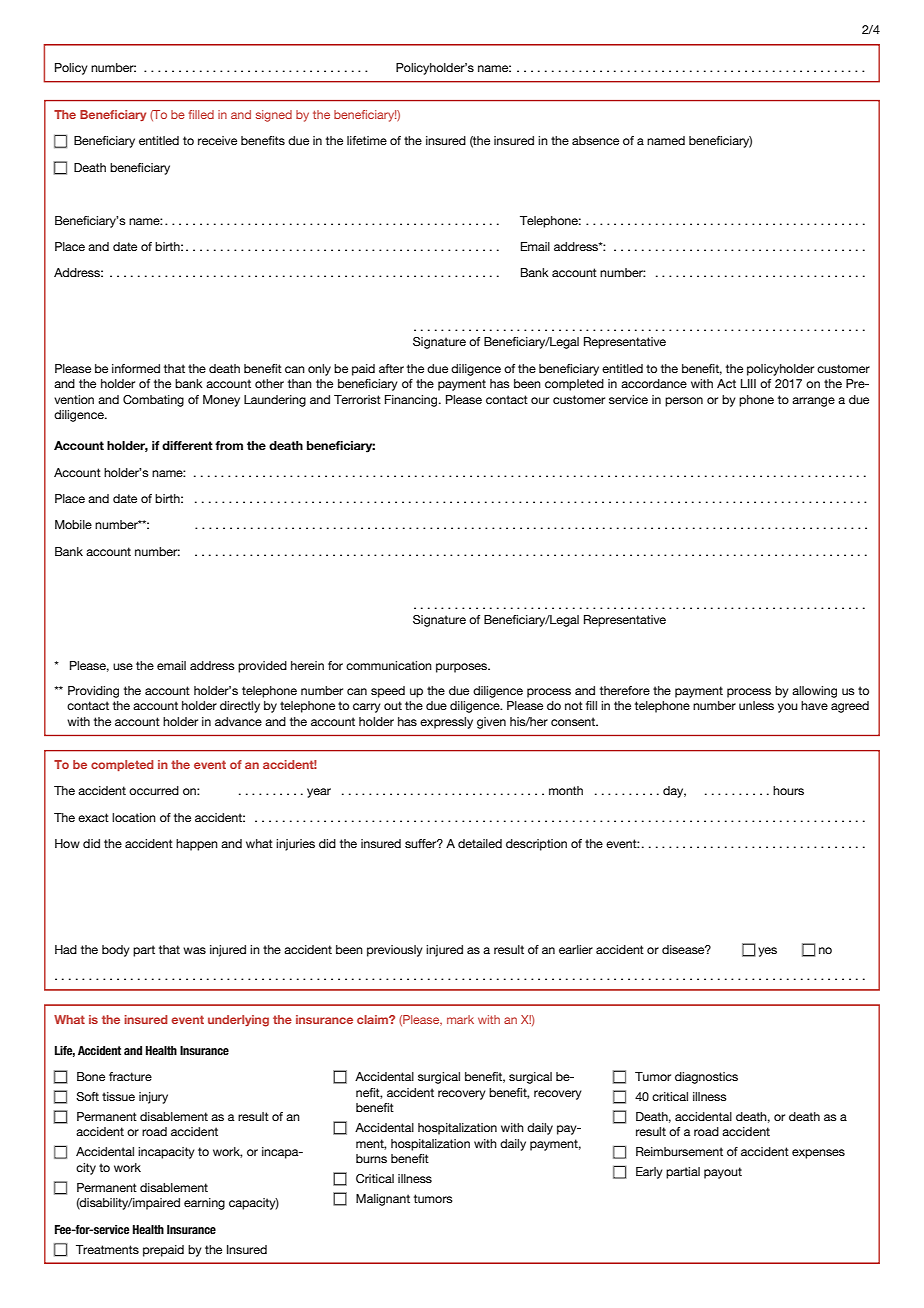  What do you see at coordinates (383, 1200) in the screenshot?
I see `Malignant` at bounding box center [383, 1200].
